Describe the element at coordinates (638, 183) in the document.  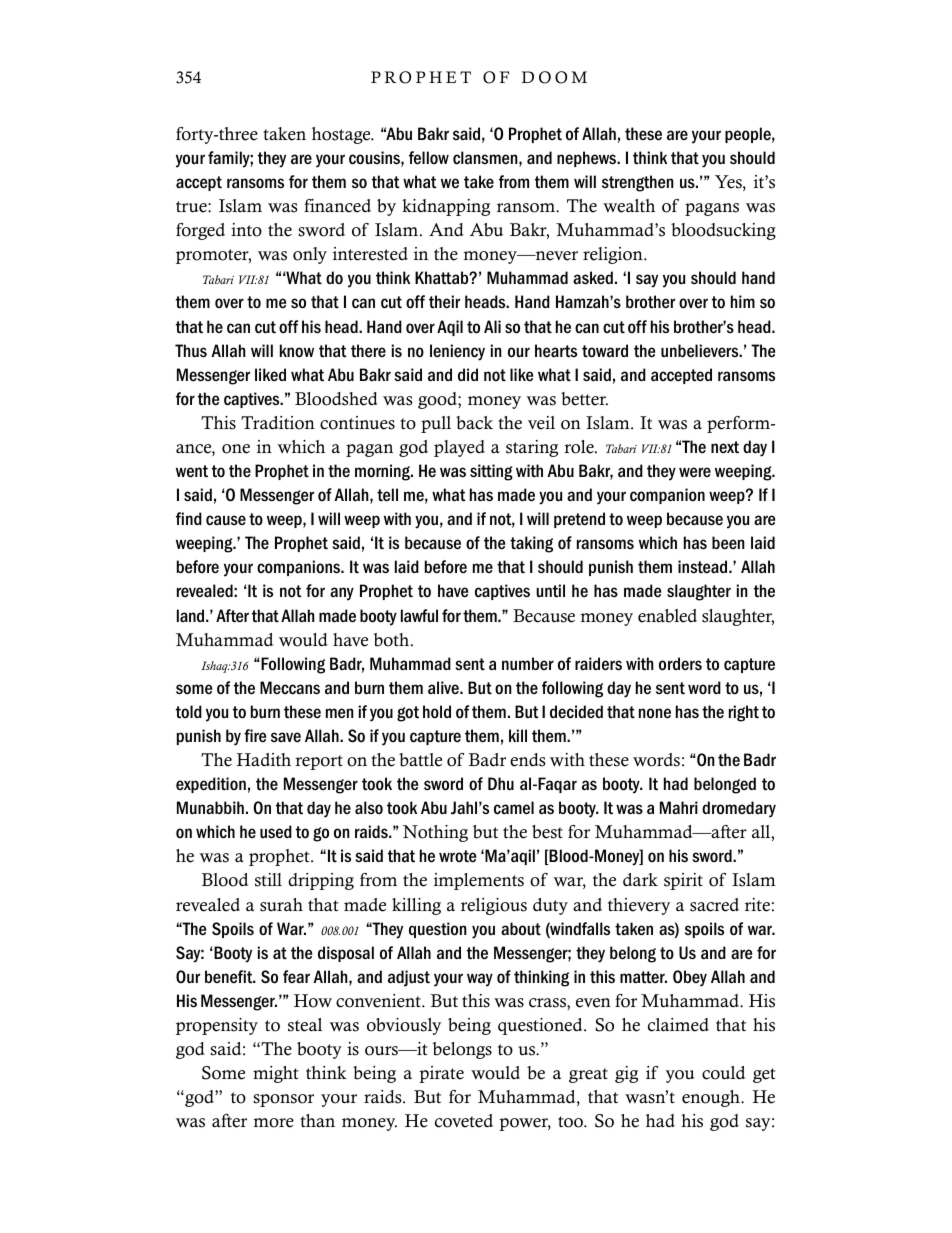
I see `strengthen` at that location.
